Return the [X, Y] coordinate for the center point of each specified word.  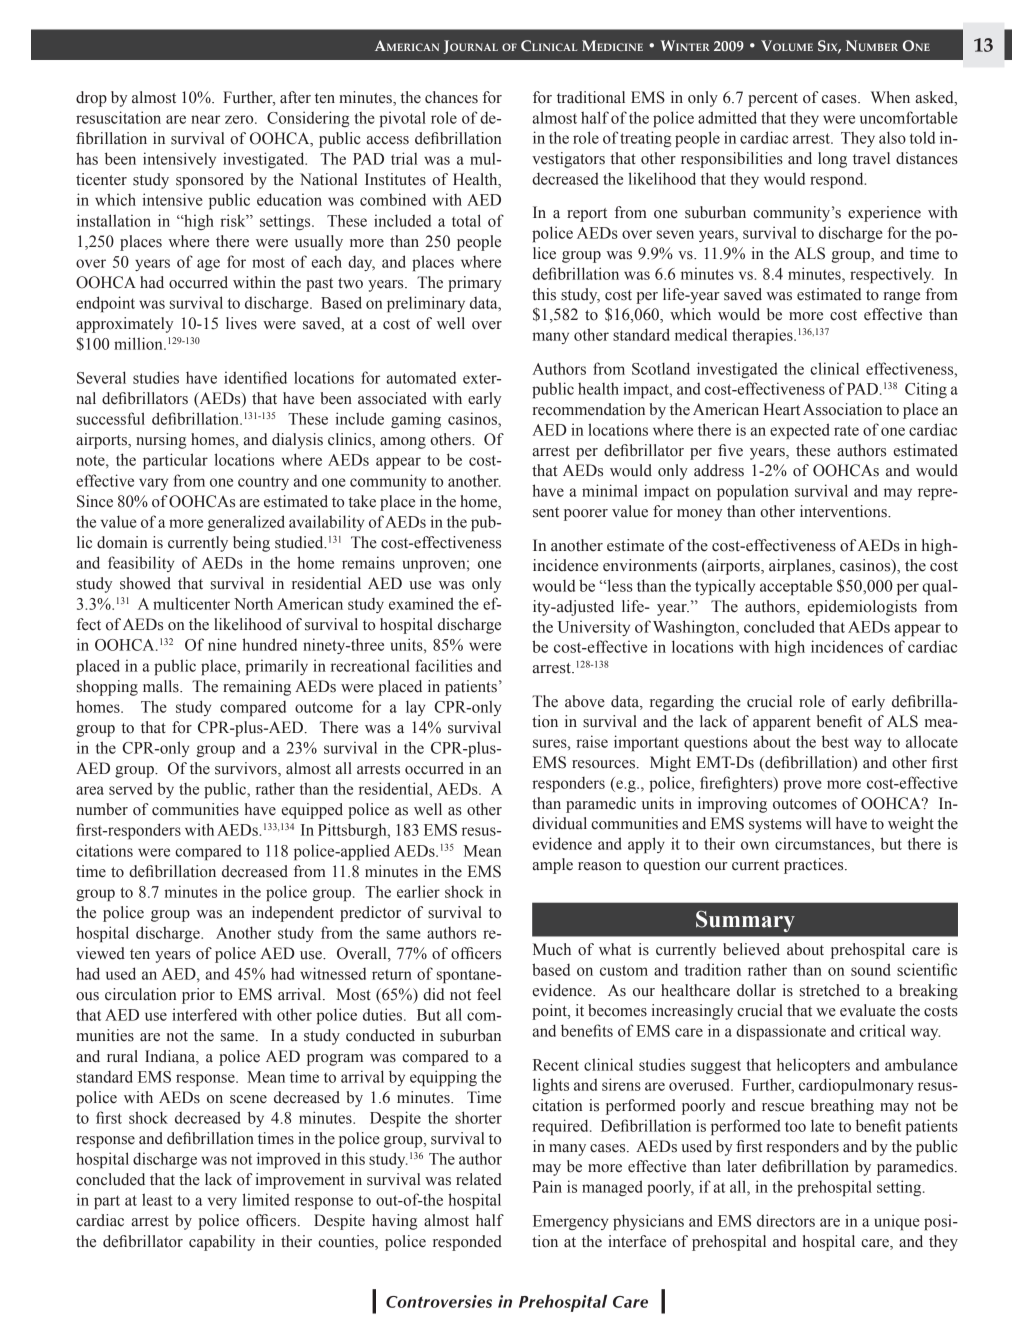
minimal [610, 490]
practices [815, 866]
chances [451, 97]
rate [846, 430]
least [157, 1199]
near [205, 119]
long [832, 160]
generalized [246, 523]
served [130, 789]
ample [552, 866]
